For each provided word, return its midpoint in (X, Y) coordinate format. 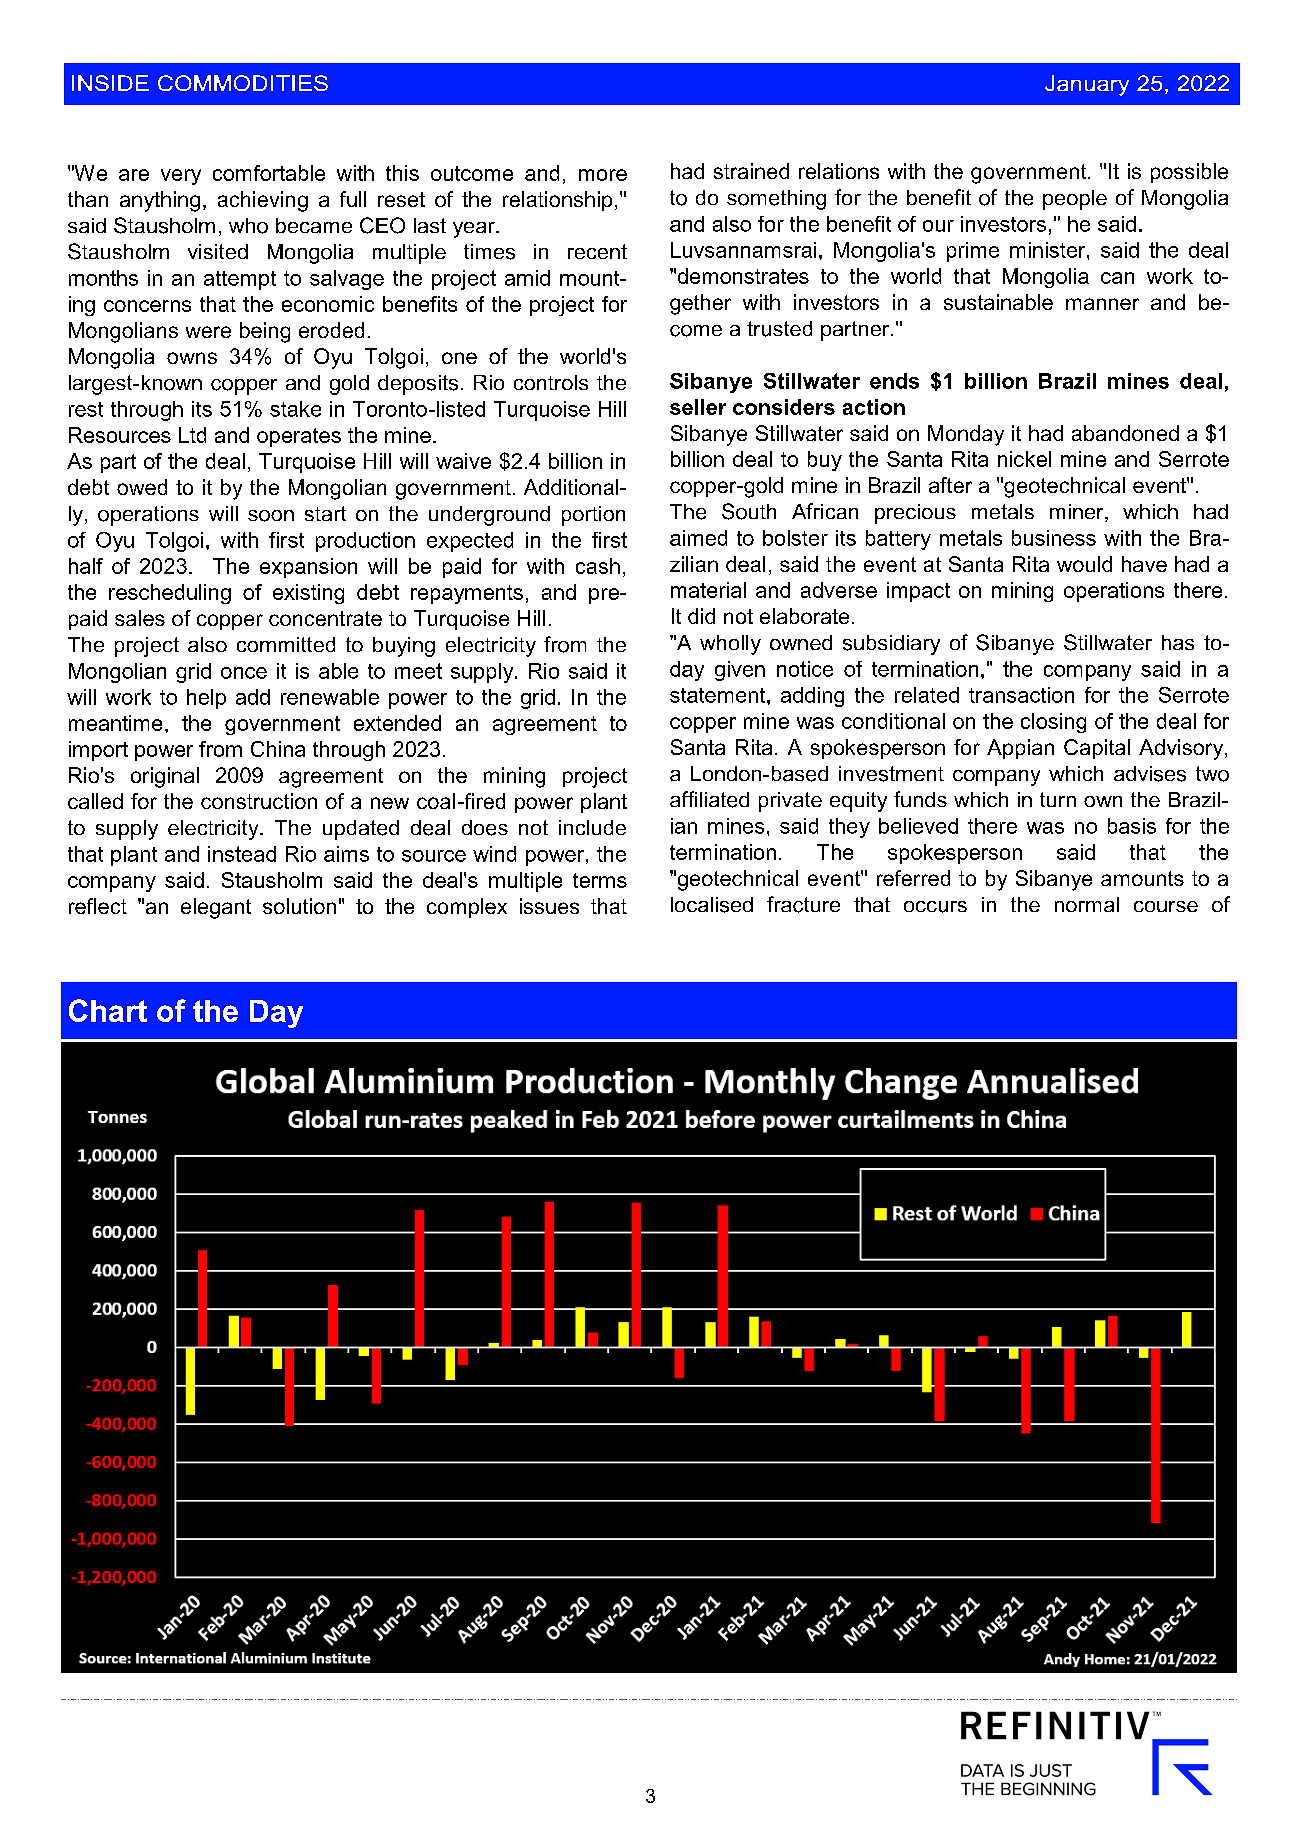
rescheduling (170, 594)
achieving (263, 201)
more (603, 175)
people (1075, 200)
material (708, 590)
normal (1087, 904)
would (1084, 564)
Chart (108, 1010)
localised (712, 905)
